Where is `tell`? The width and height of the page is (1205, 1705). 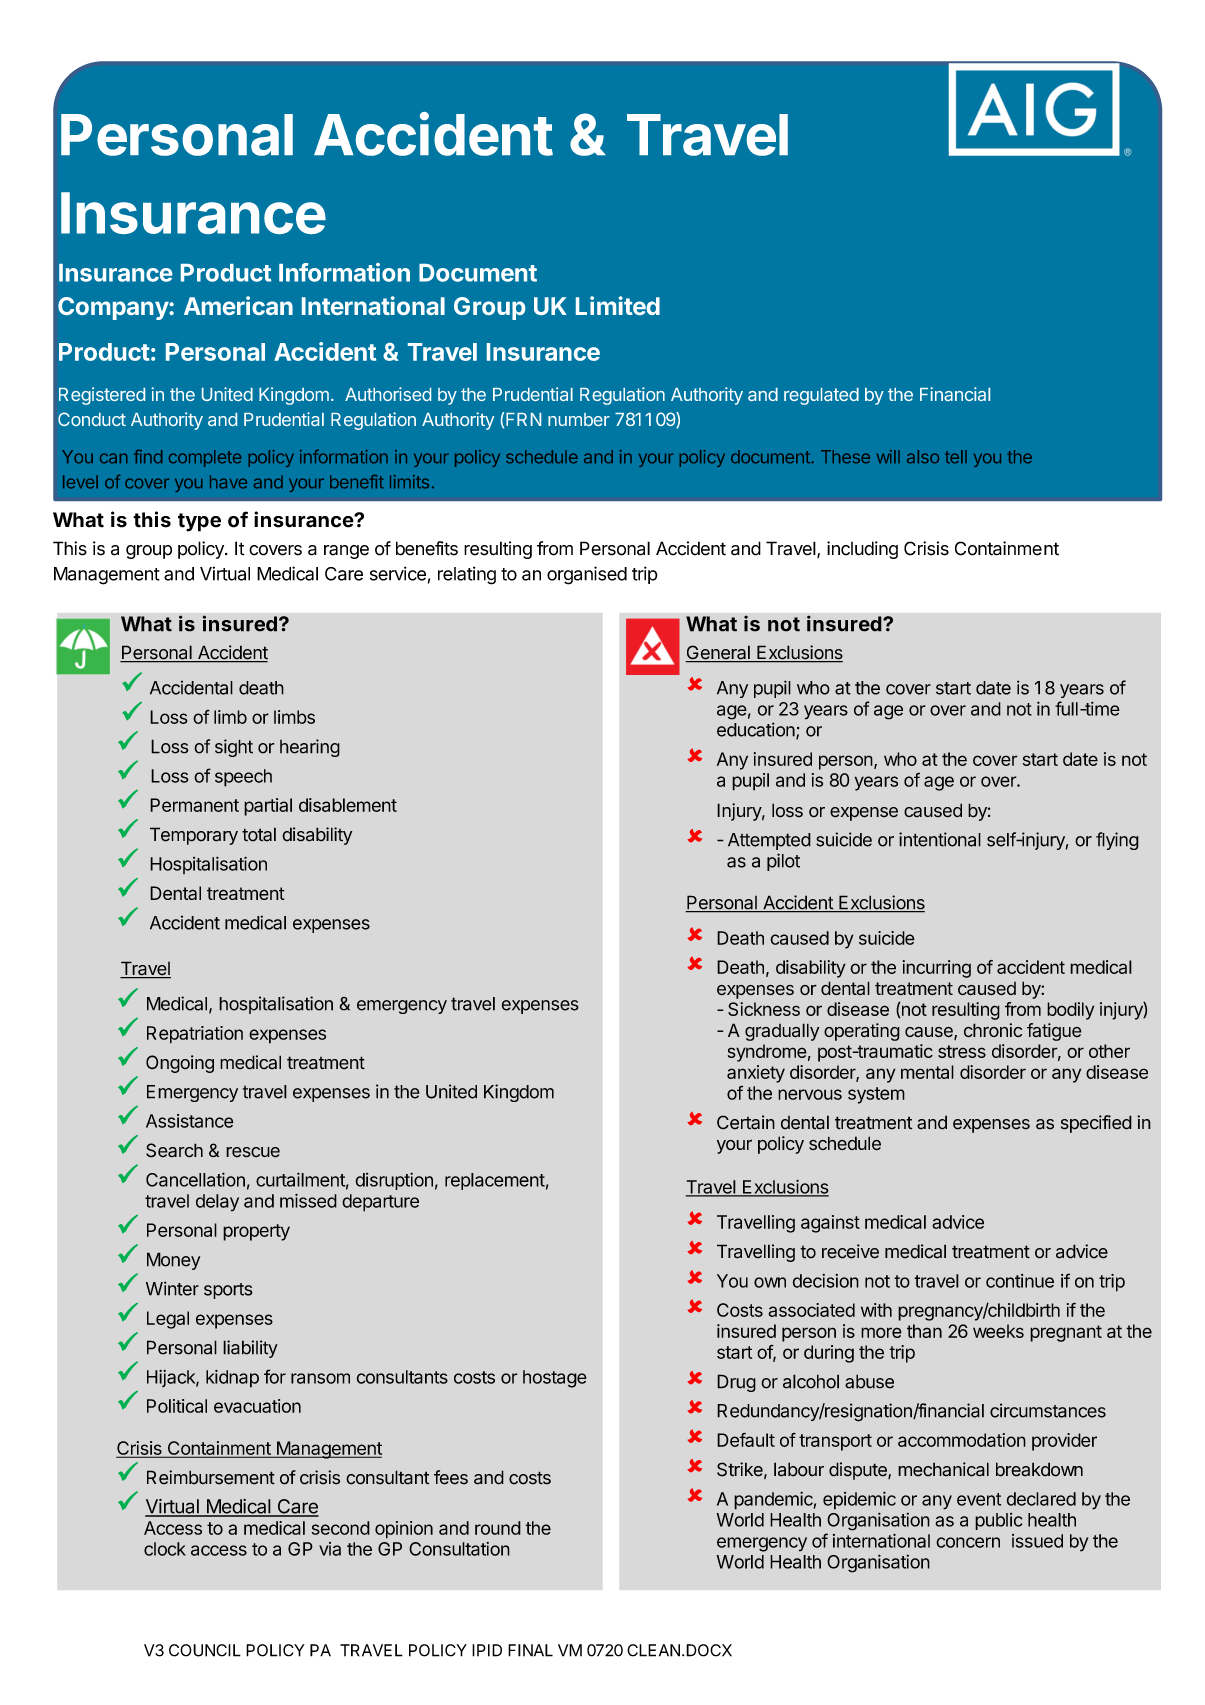
tell is located at coordinates (956, 456).
